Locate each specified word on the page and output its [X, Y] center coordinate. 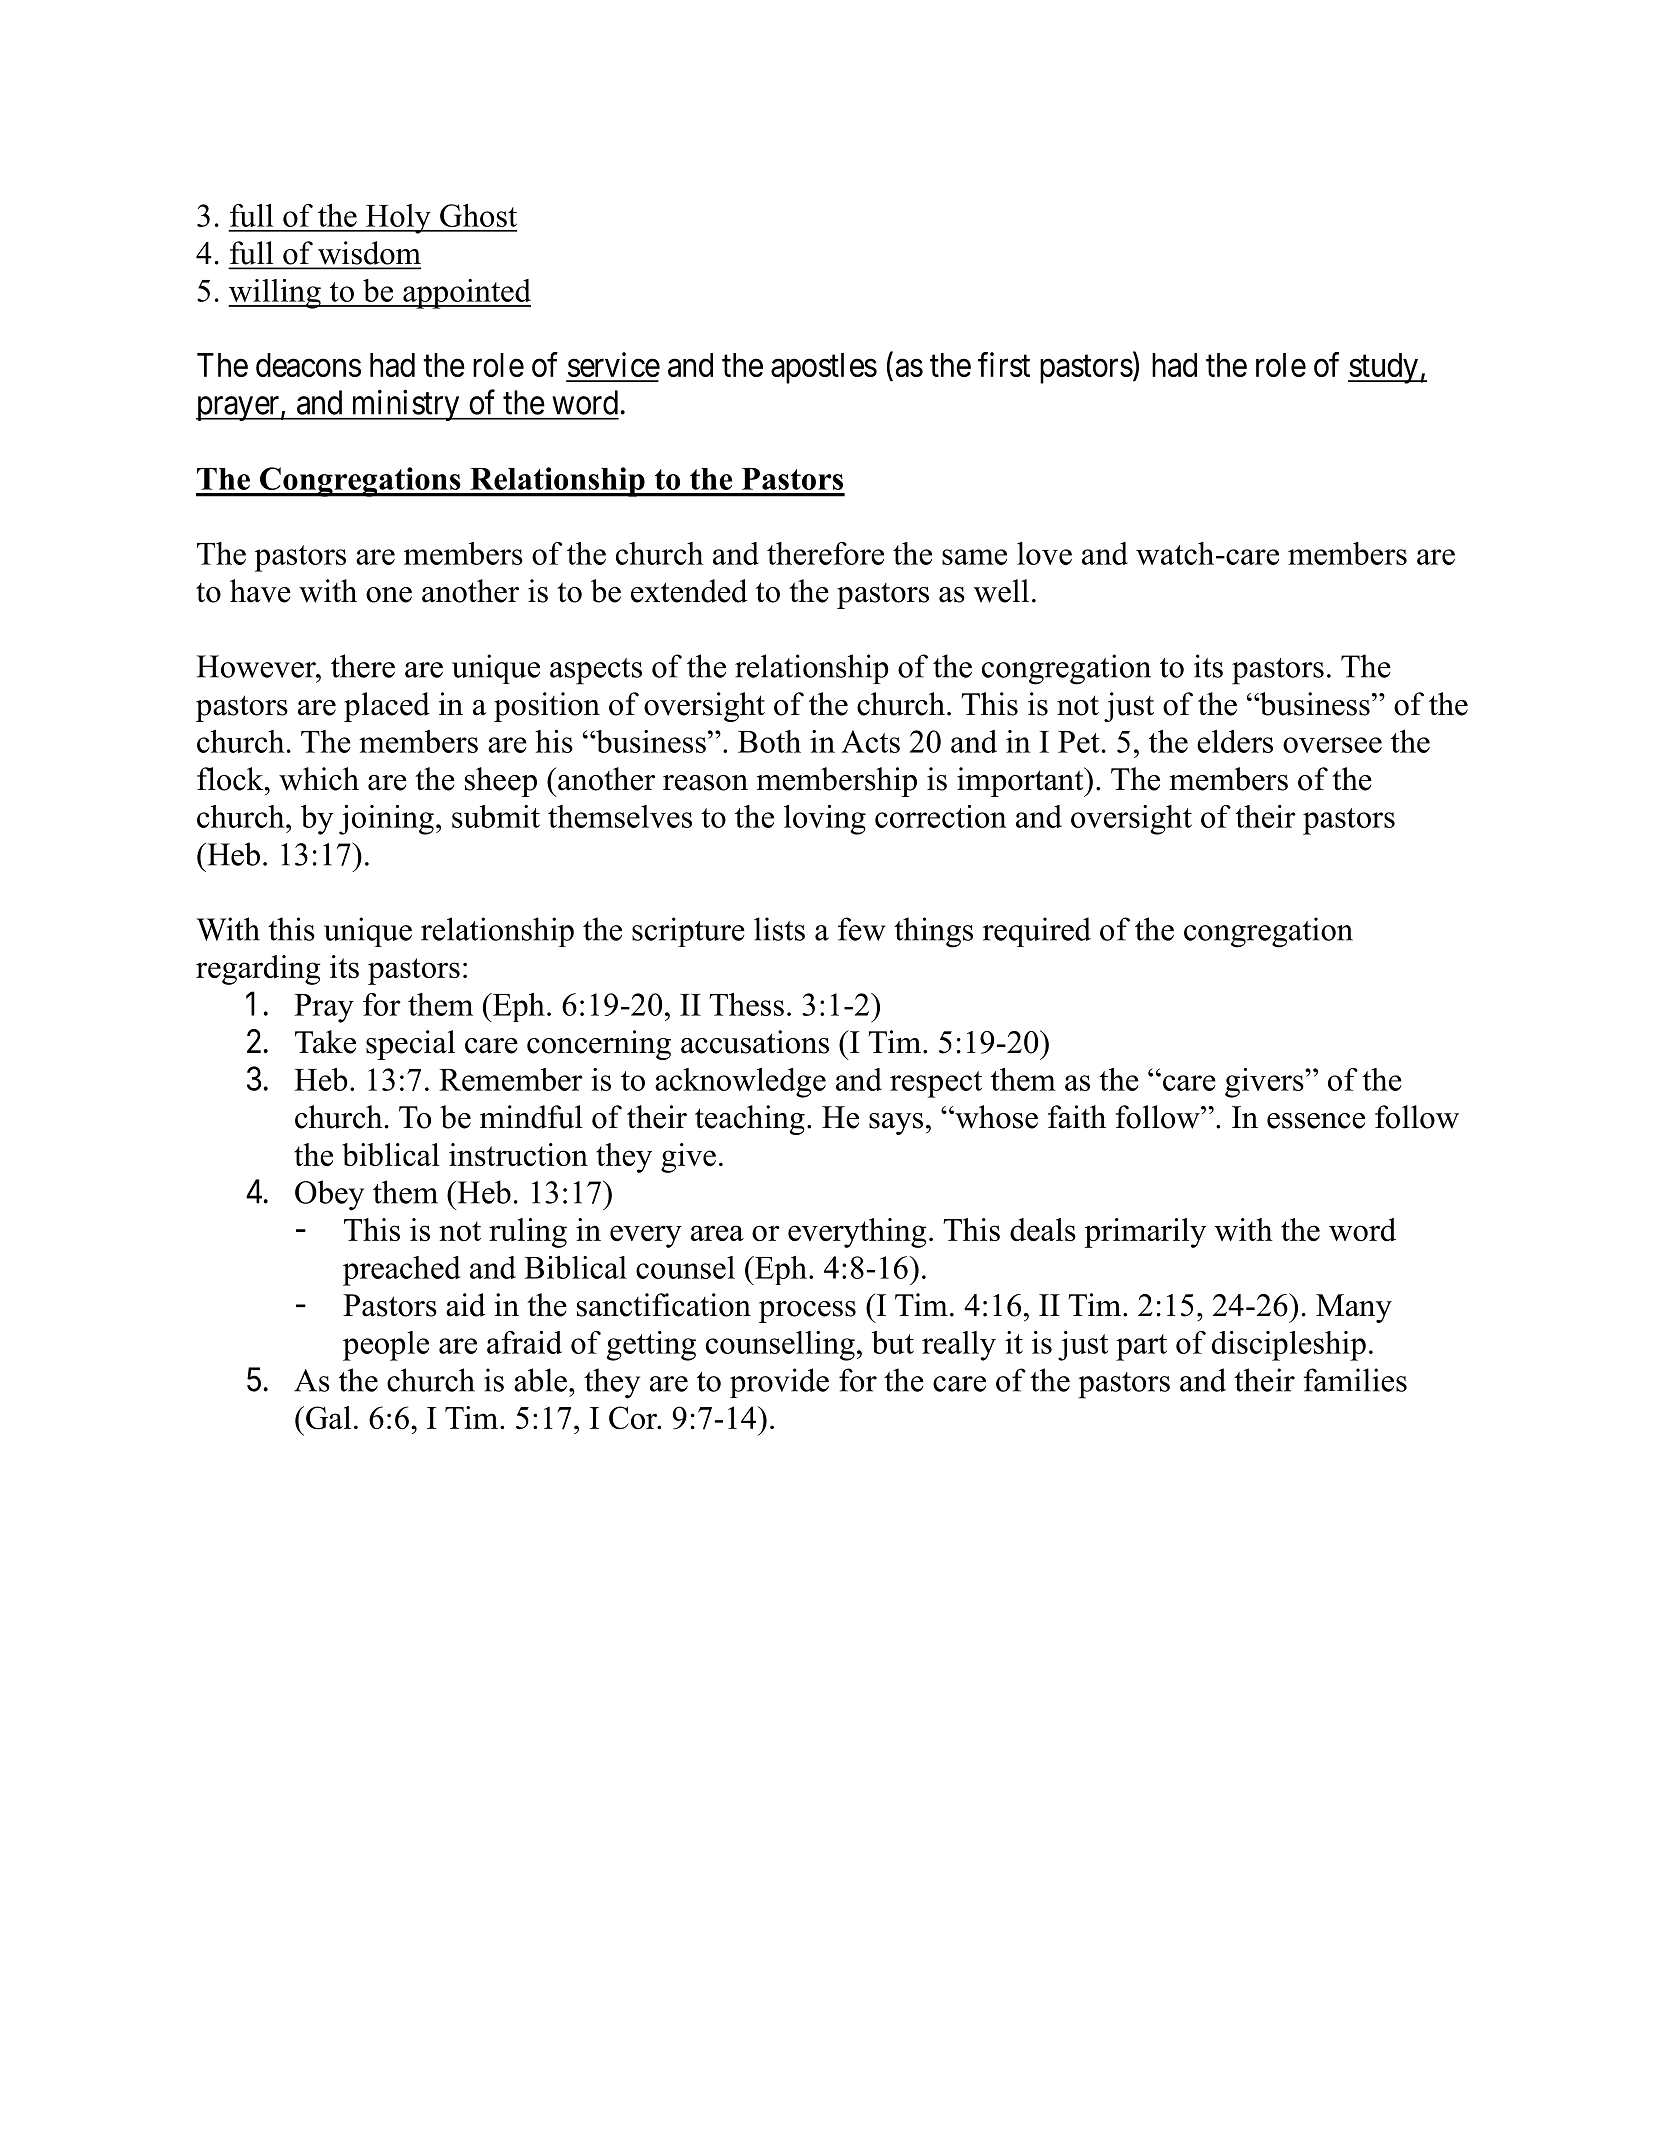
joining [386, 820]
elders [1235, 741]
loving [825, 820]
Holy [398, 219]
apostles [824, 368]
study [1384, 368]
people [386, 1346]
